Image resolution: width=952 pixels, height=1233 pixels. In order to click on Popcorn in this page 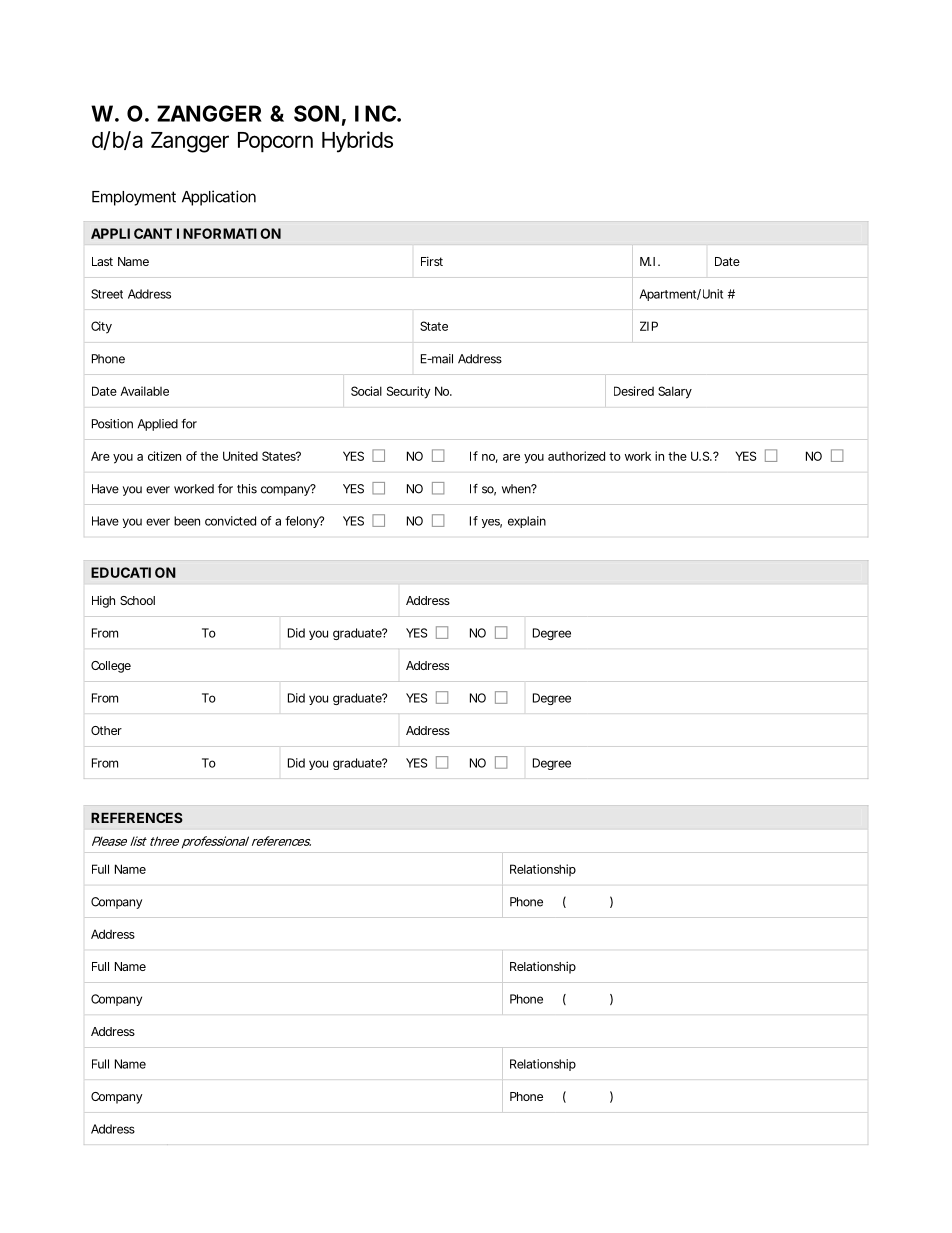, I will do `click(275, 142)`.
